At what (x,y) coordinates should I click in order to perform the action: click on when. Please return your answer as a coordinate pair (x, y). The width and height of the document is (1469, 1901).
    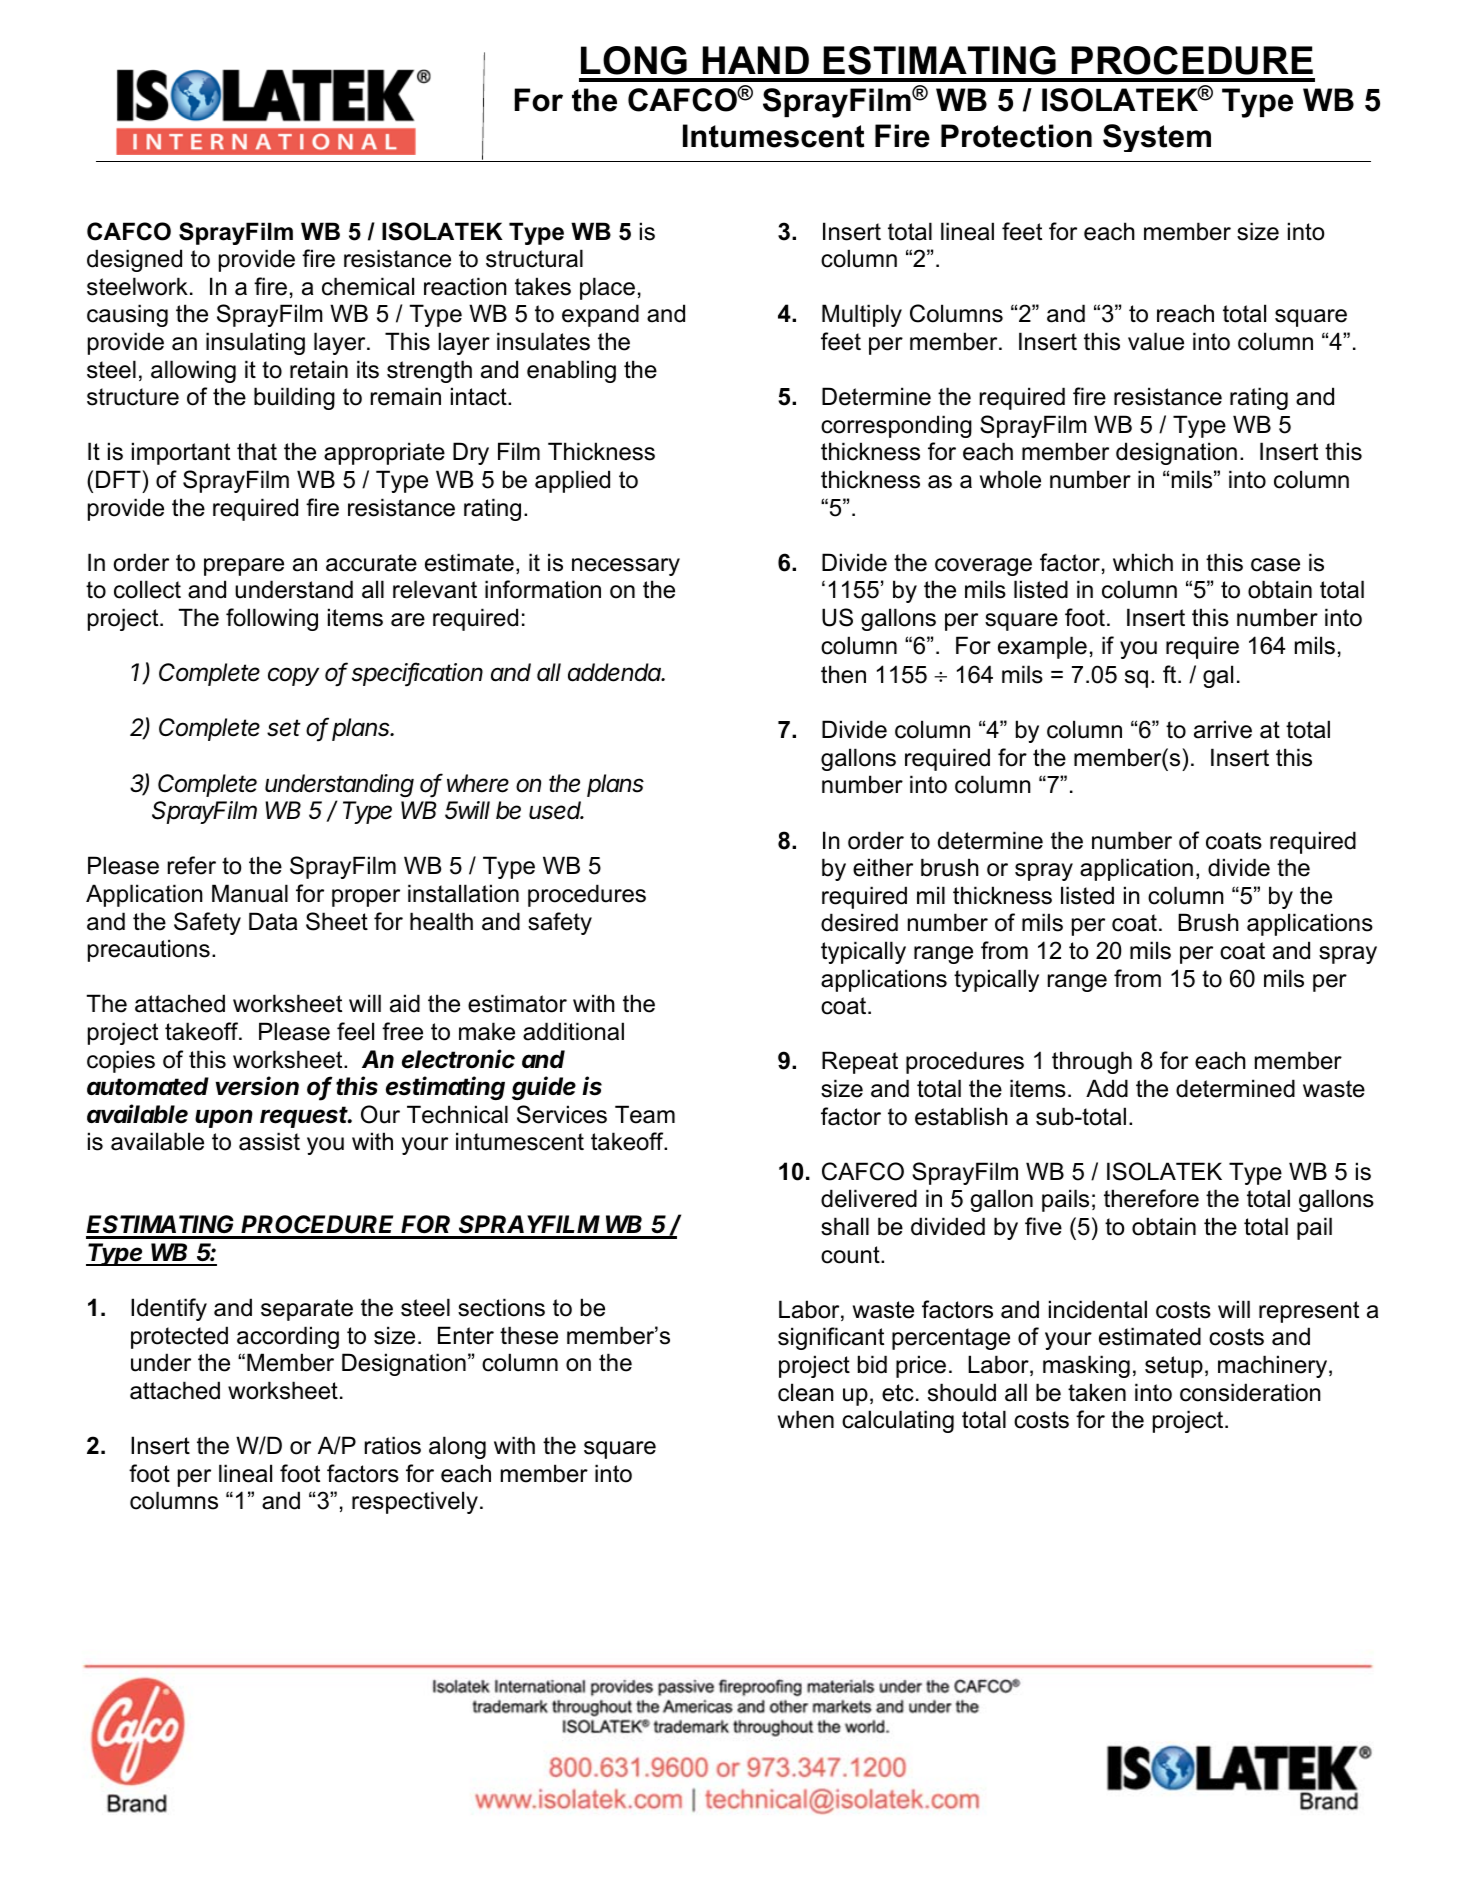
    Looking at the image, I should click on (806, 1419).
